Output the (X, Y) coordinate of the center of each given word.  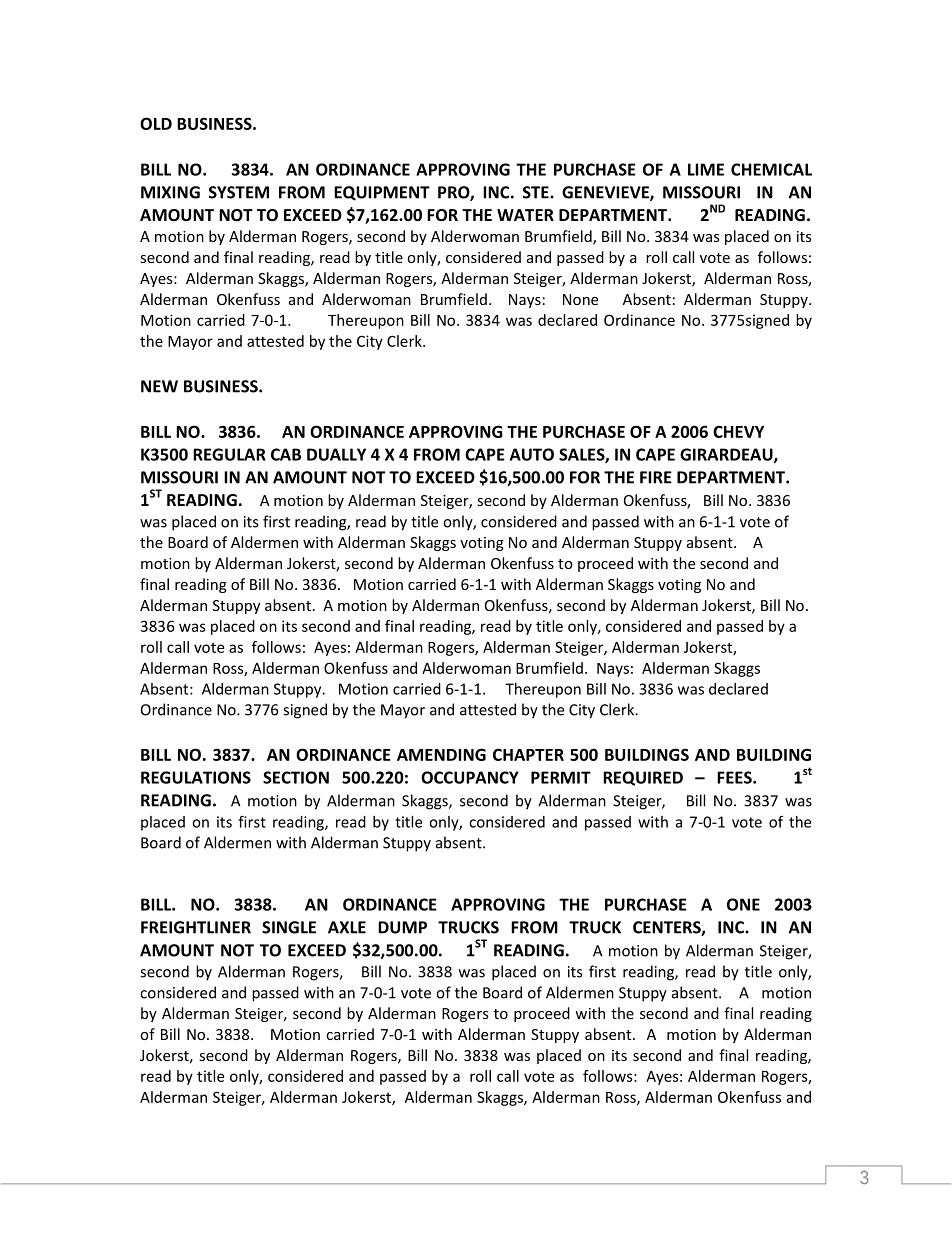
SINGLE (289, 927)
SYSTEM (239, 192)
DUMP (402, 927)
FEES (735, 777)
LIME (706, 169)
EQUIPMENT (382, 193)
